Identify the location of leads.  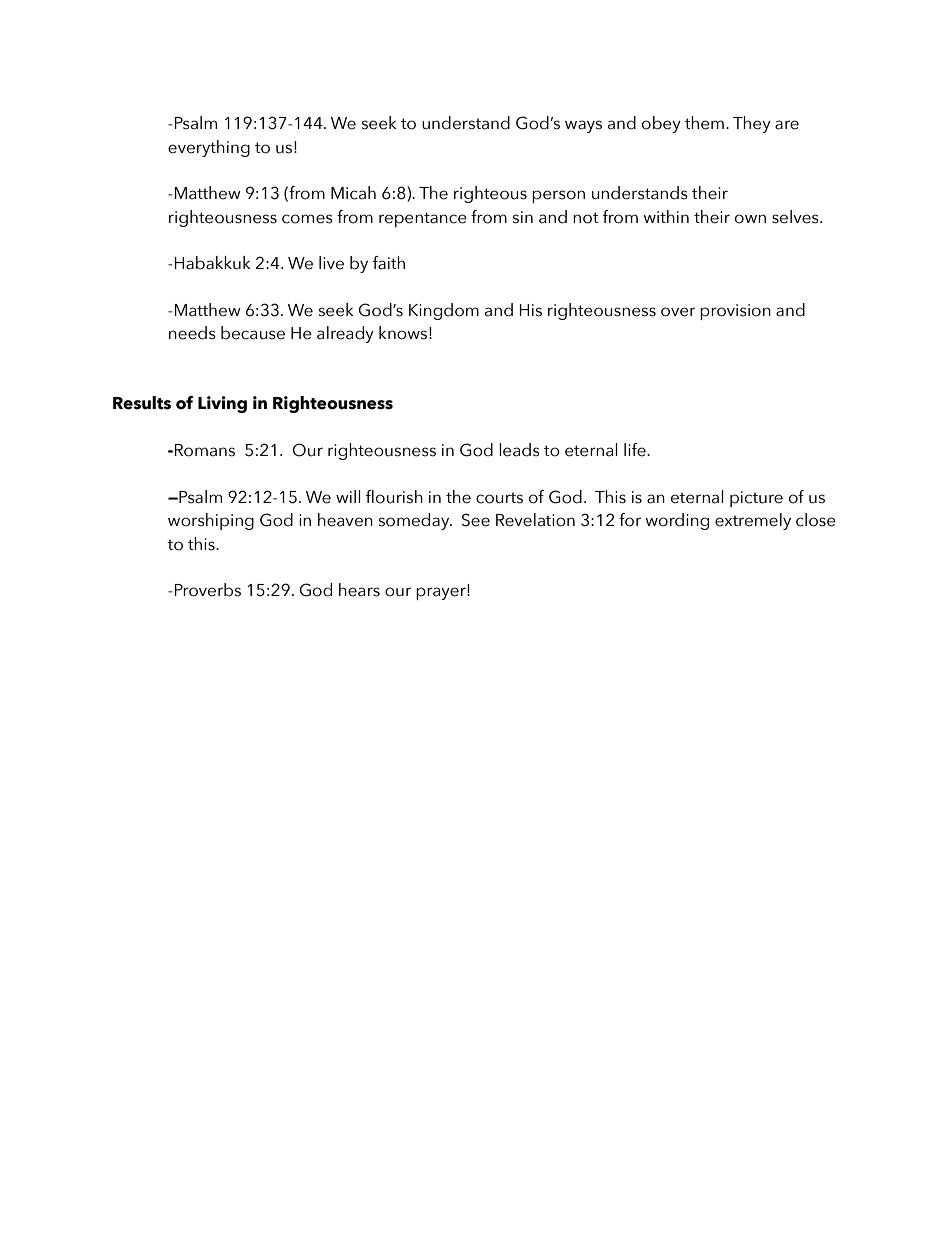
(519, 450).
